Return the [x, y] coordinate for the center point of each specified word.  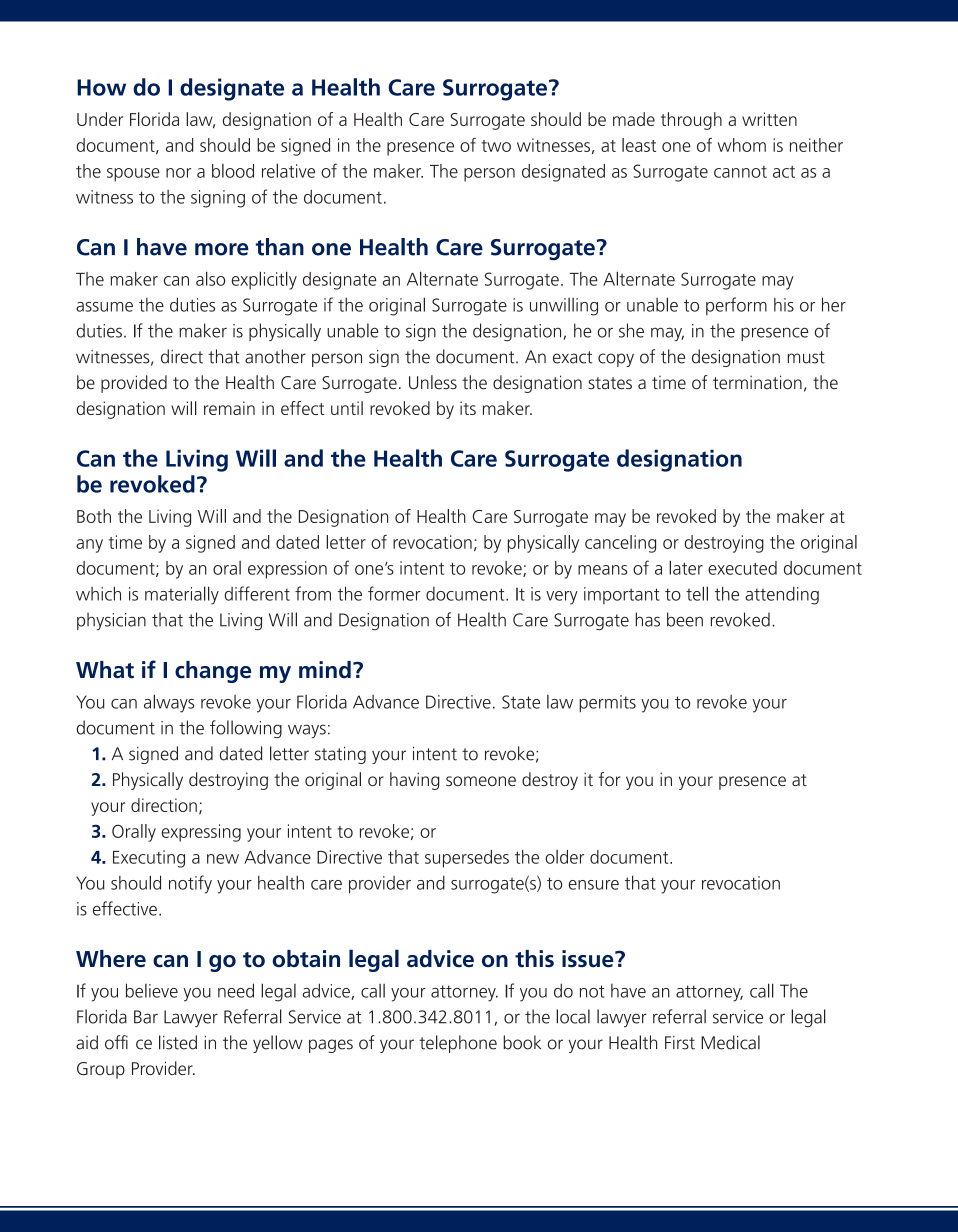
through [691, 121]
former [394, 593]
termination [757, 382]
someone [481, 781]
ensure [594, 885]
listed [178, 1042]
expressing [201, 833]
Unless [433, 382]
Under [100, 119]
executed [742, 568]
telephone [458, 1044]
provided [134, 384]
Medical [730, 1042]
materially [182, 595]
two [496, 146]
